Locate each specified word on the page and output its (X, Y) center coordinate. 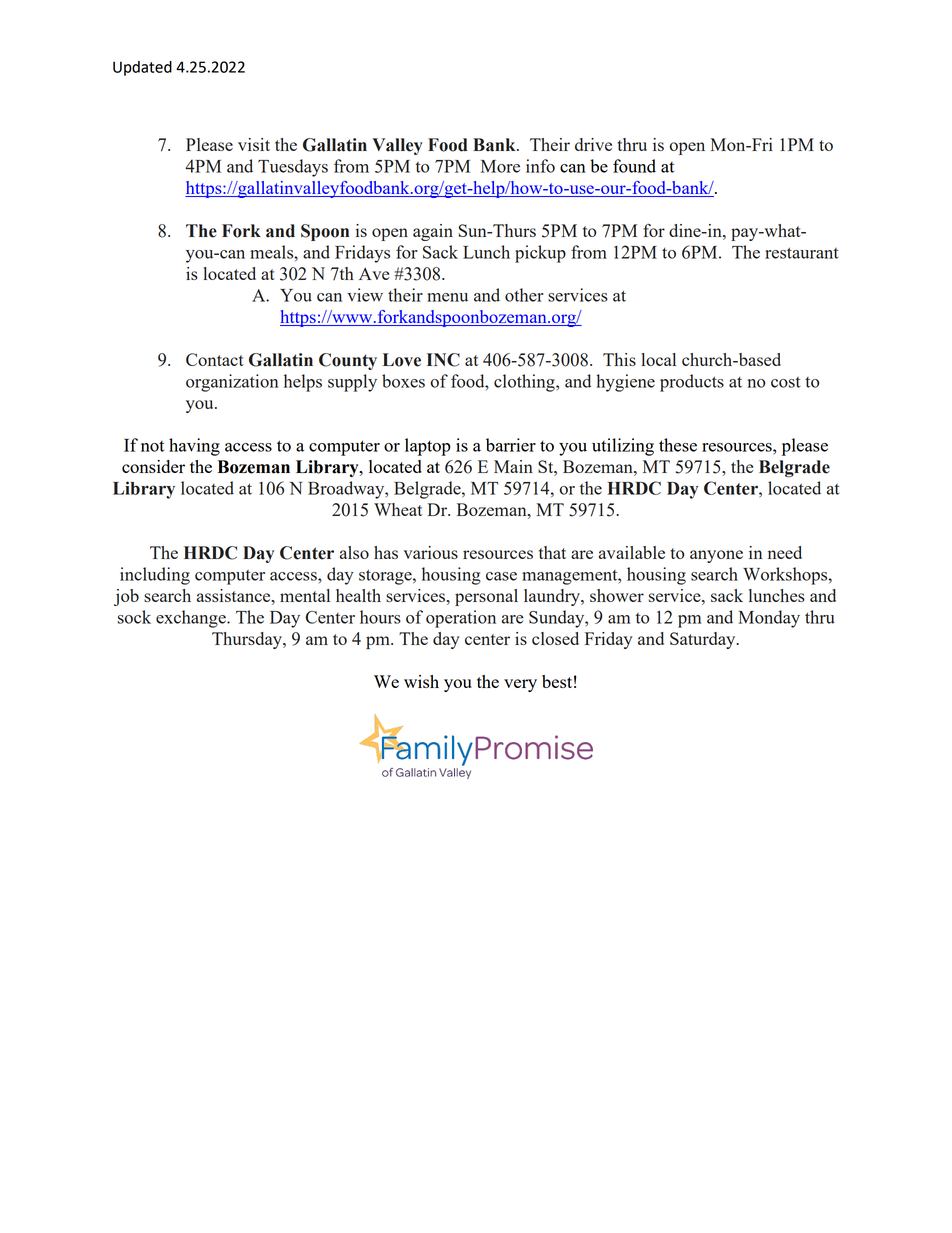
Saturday (704, 640)
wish (421, 681)
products (692, 383)
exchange (192, 619)
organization (232, 383)
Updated (142, 68)
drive (593, 144)
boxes (403, 381)
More (500, 166)
